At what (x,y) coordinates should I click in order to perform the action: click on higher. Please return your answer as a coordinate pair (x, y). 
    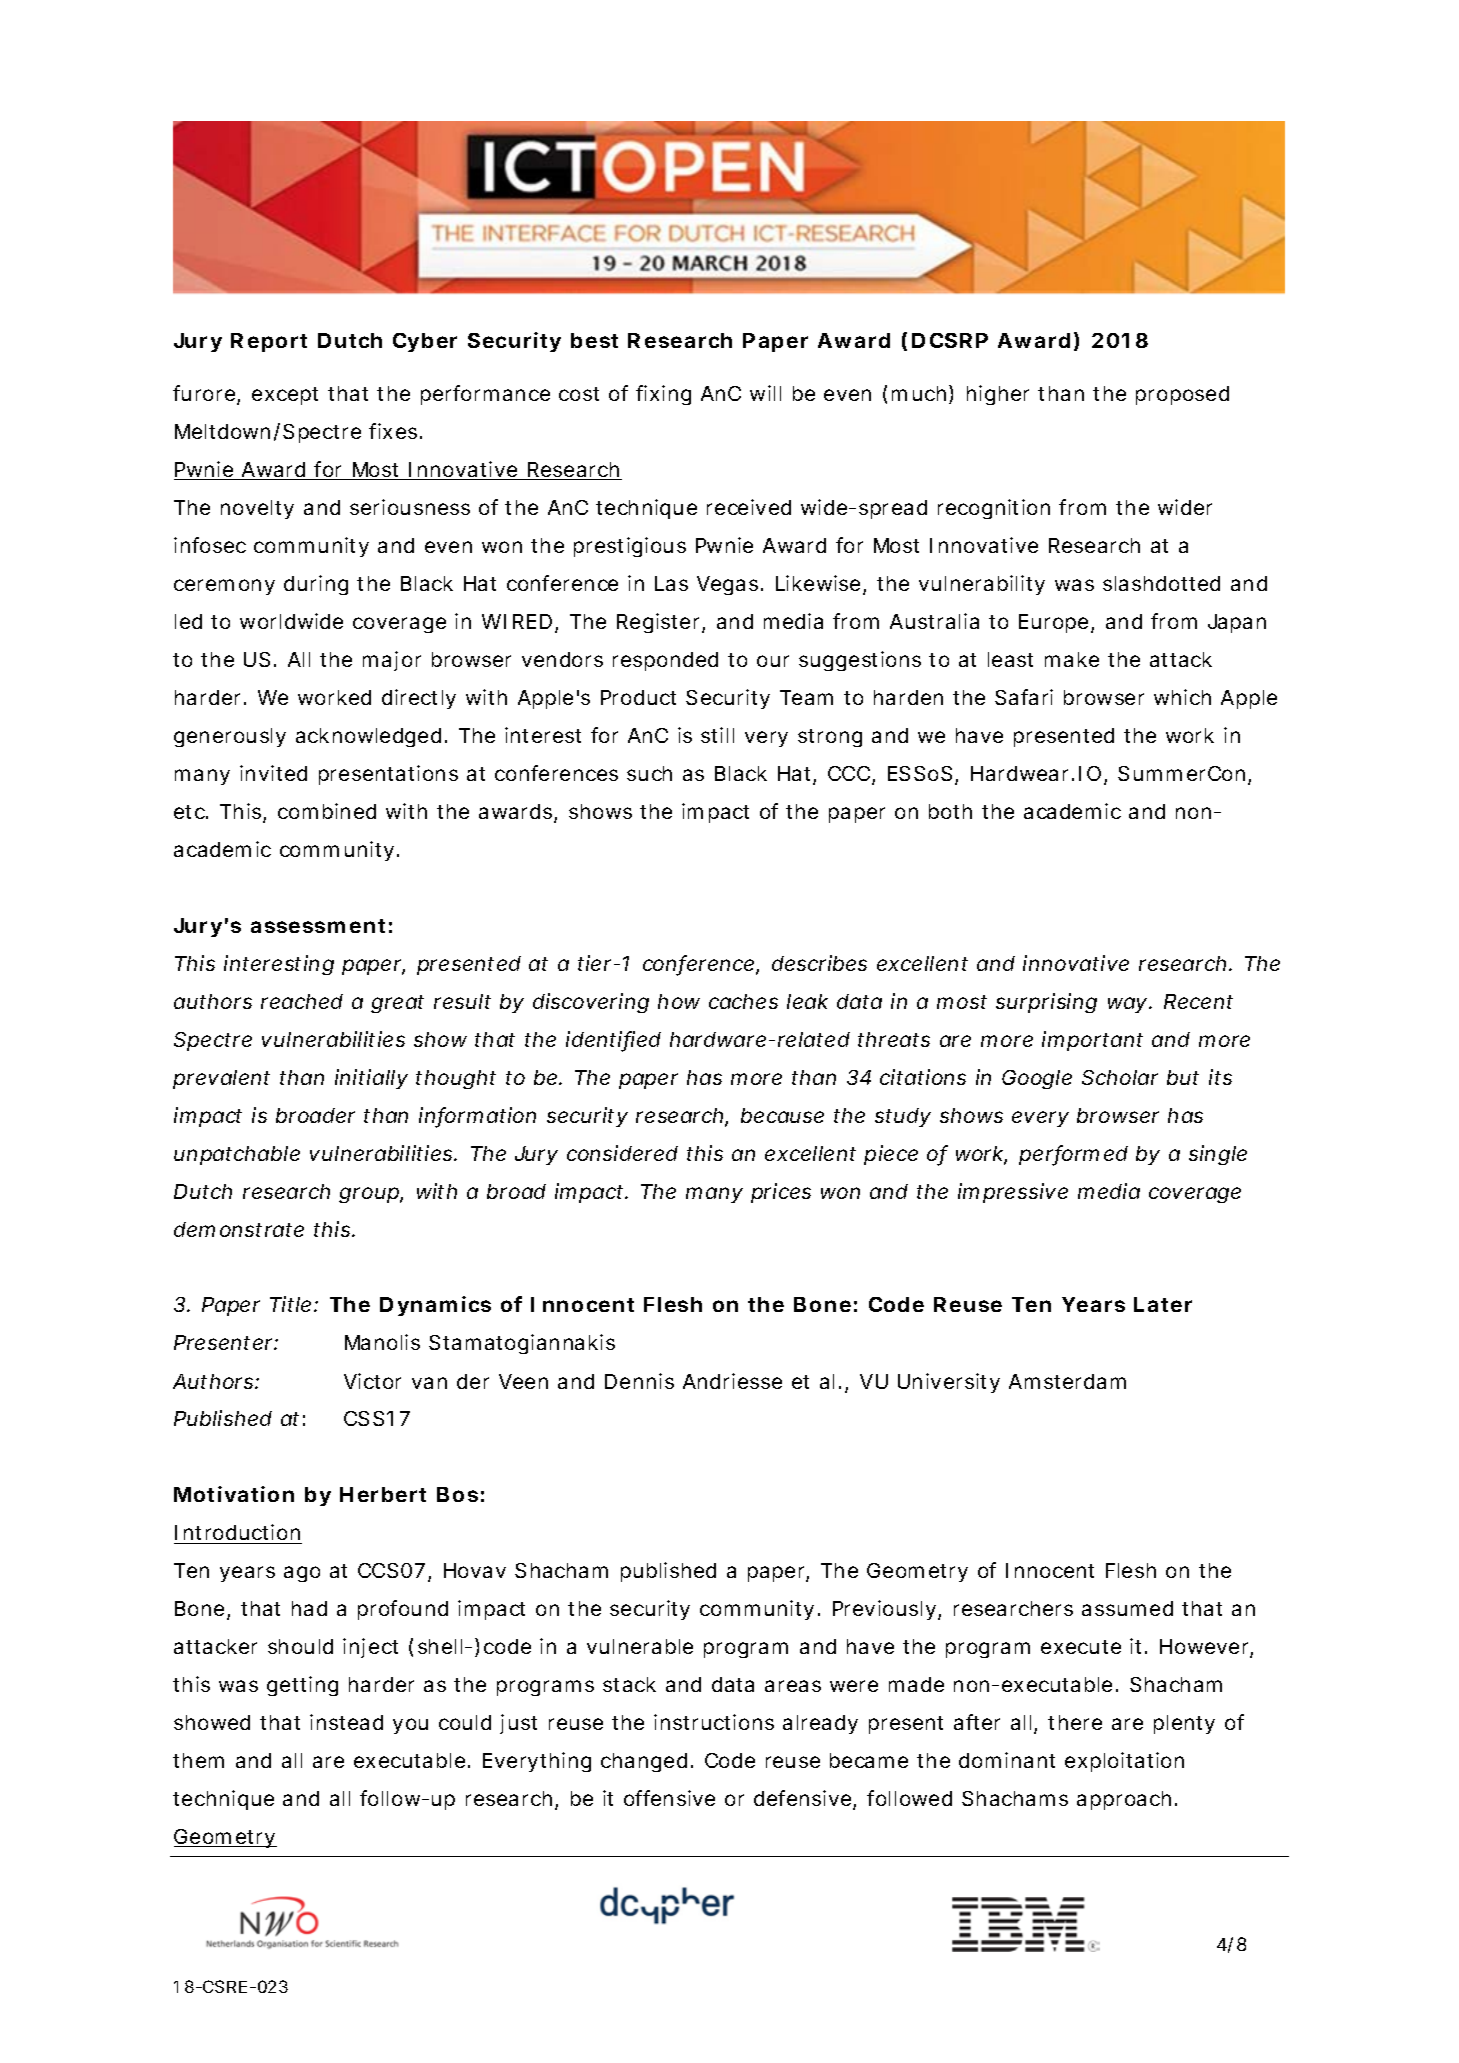
    Looking at the image, I should click on (998, 395).
